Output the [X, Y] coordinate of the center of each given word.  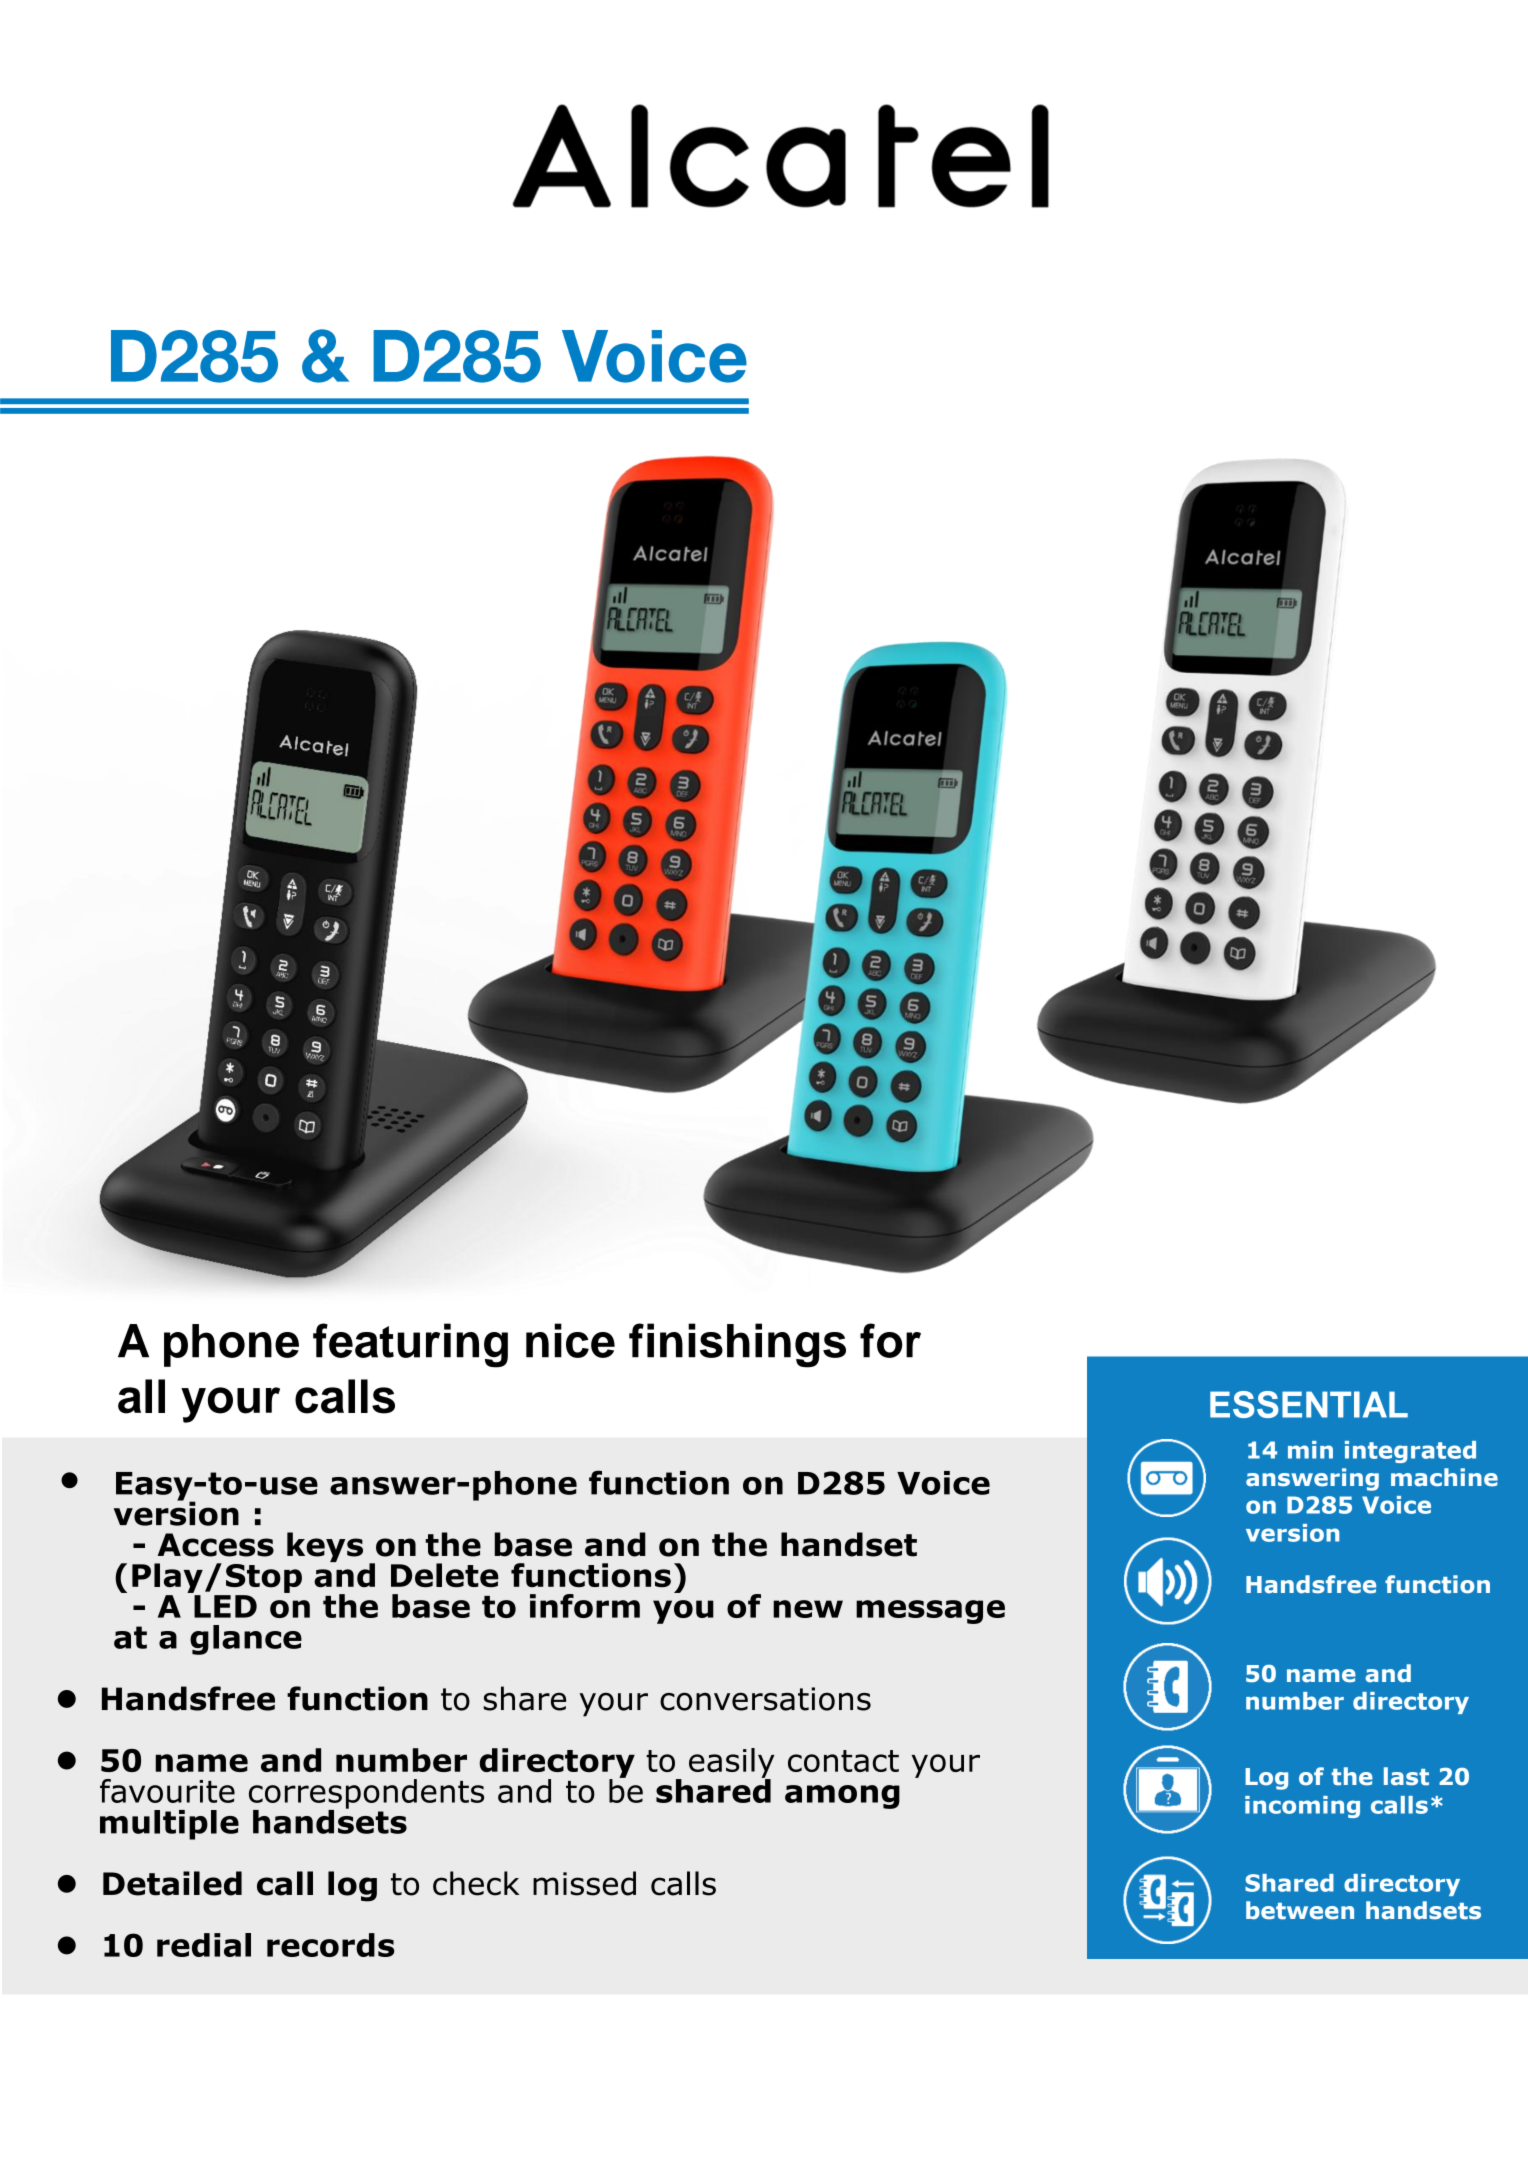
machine [1444, 1477]
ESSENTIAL [1309, 1404]
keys [325, 1547]
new [808, 1609]
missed [584, 1883]
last [1406, 1776]
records [331, 1945]
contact [843, 1761]
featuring [410, 1345]
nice [570, 1340]
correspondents [366, 1795]
